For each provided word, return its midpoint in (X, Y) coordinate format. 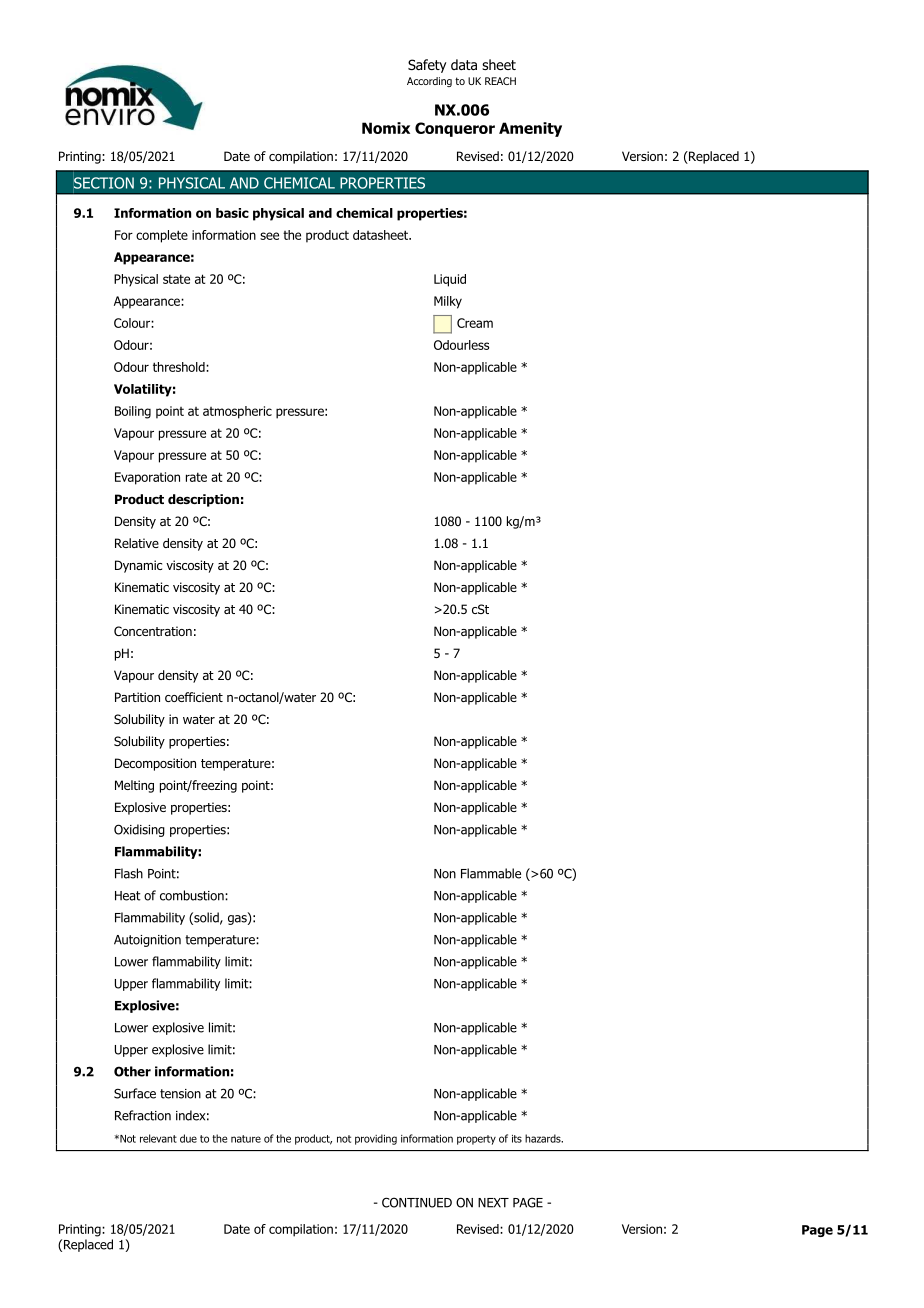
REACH (500, 81)
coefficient (194, 697)
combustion (193, 895)
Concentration (153, 631)
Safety (427, 66)
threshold (180, 367)
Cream (475, 323)
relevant (158, 1138)
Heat (128, 896)
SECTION (104, 183)
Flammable (491, 873)
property (476, 1140)
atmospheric (237, 412)
